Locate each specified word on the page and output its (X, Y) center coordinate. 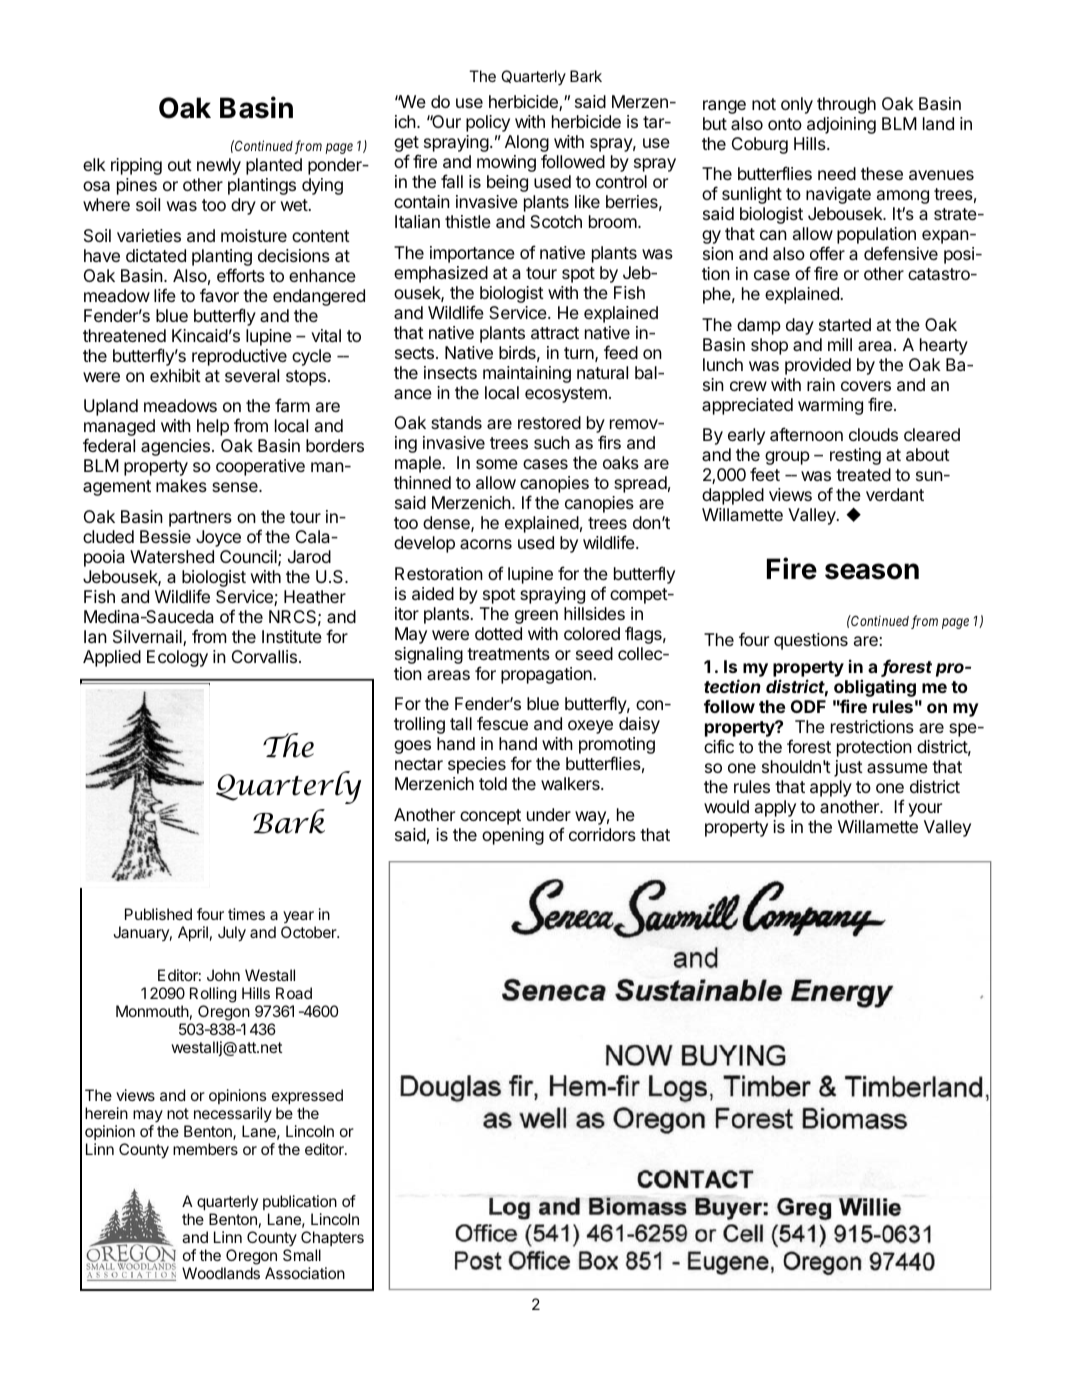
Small (302, 1255)
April (193, 934)
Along (527, 145)
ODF (808, 706)
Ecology (177, 658)
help (213, 427)
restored (549, 422)
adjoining (841, 125)
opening (513, 836)
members (205, 1149)
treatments (508, 654)
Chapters (332, 1238)
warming (830, 406)
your (925, 810)
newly (219, 166)
